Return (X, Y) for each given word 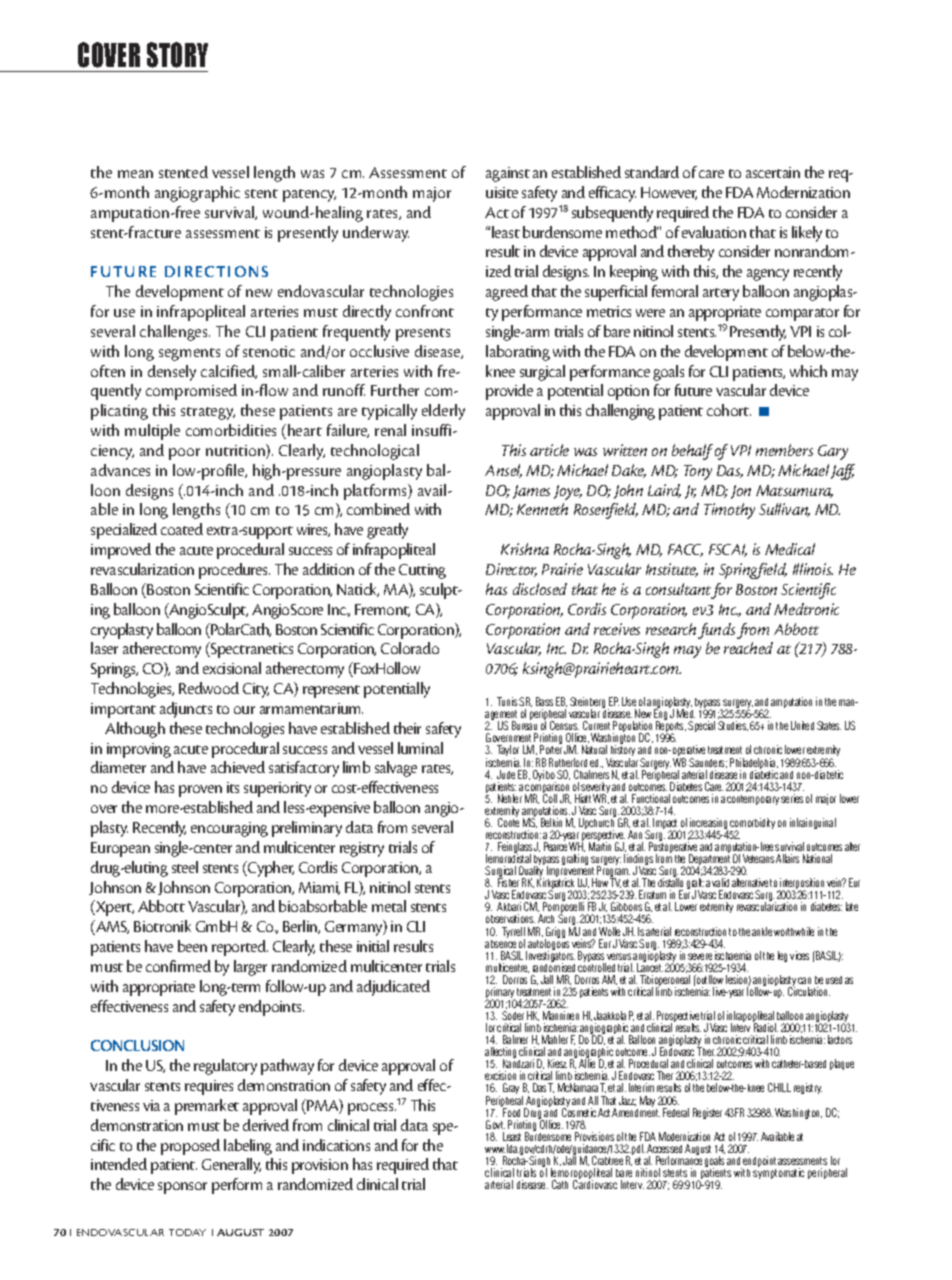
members (784, 450)
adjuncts (186, 710)
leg (782, 956)
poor (184, 454)
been (192, 946)
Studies (733, 726)
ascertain (773, 172)
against (508, 174)
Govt (495, 1124)
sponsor (182, 1188)
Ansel (503, 471)
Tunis (507, 701)
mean (135, 174)
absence (500, 942)
